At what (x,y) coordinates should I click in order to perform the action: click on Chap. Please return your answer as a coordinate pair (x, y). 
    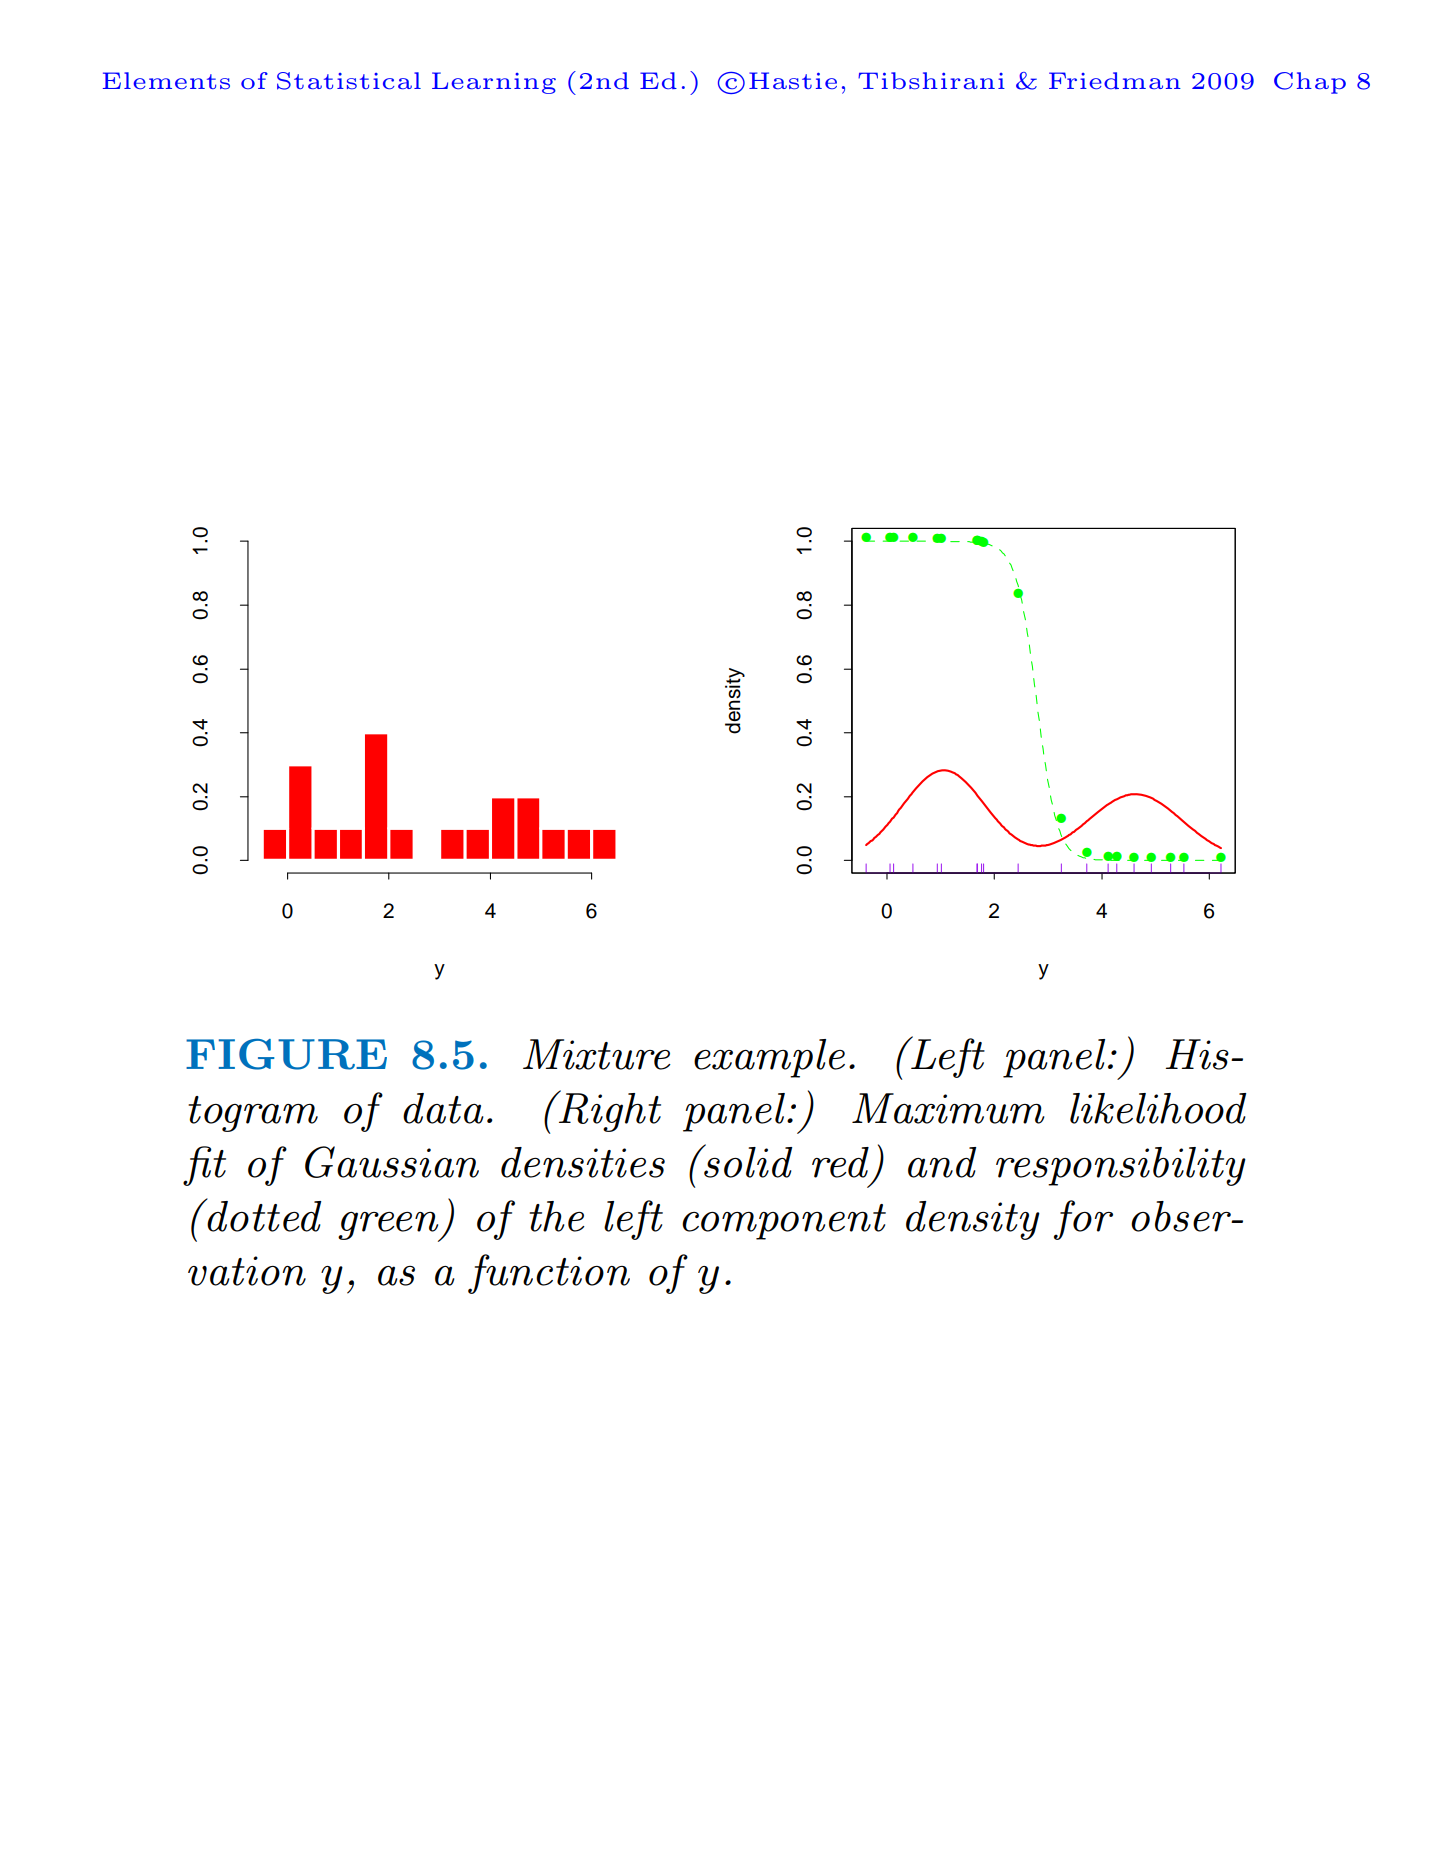
    Looking at the image, I should click on (1310, 83).
